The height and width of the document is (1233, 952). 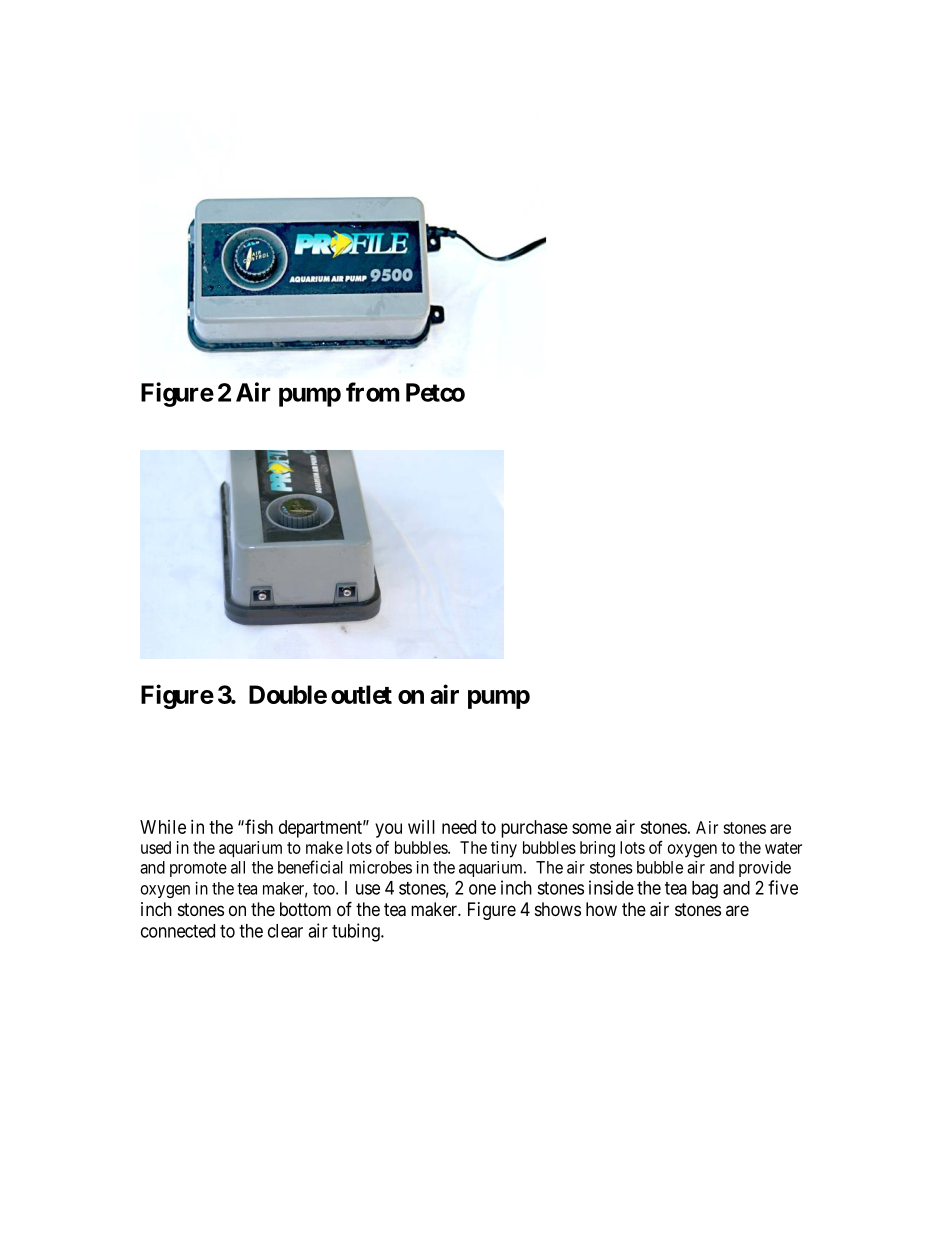 I want to click on While, so click(x=163, y=827).
